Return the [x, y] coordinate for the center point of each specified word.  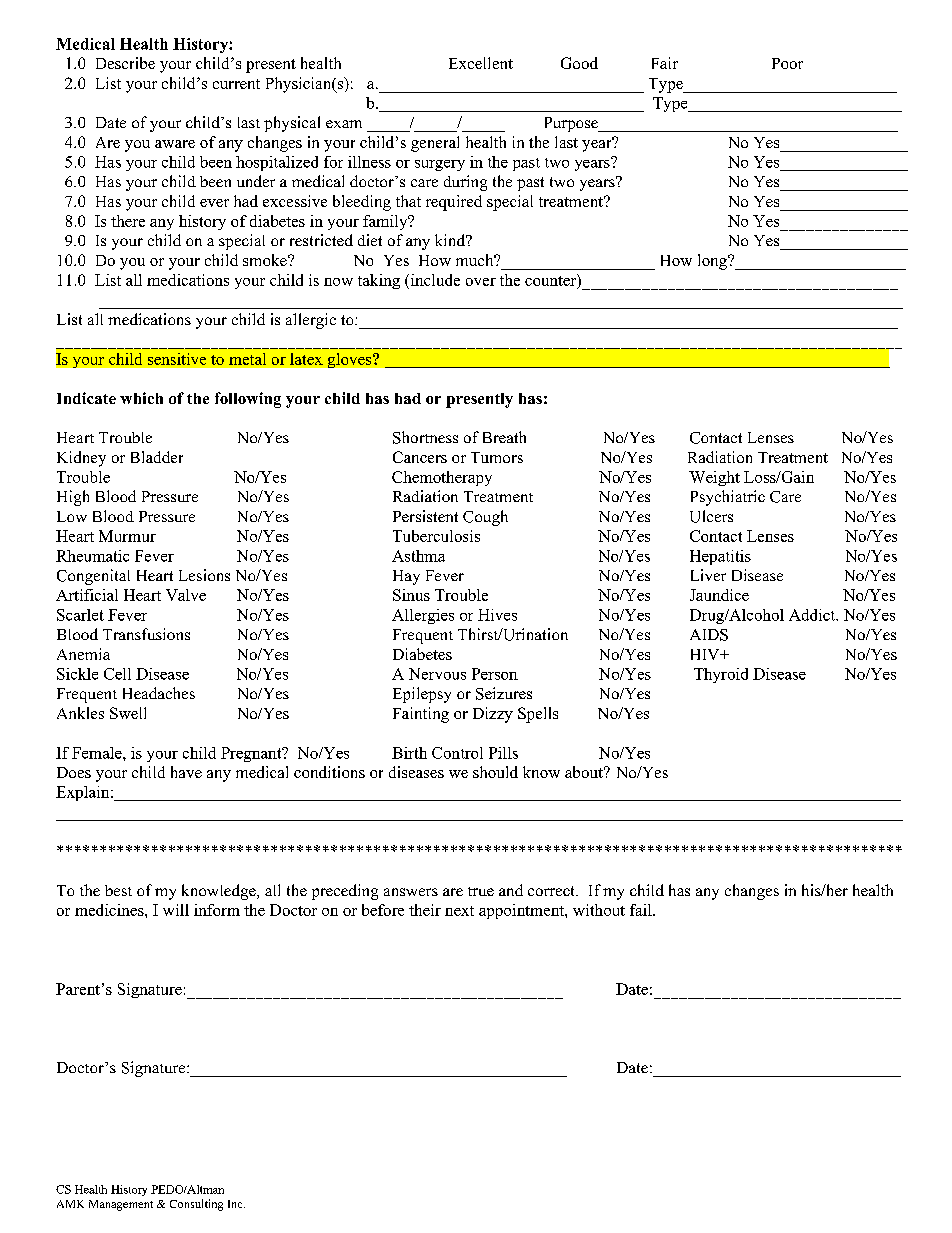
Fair [665, 63]
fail [642, 910]
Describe [125, 63]
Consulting [196, 1205]
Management [121, 1205]
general [435, 144]
